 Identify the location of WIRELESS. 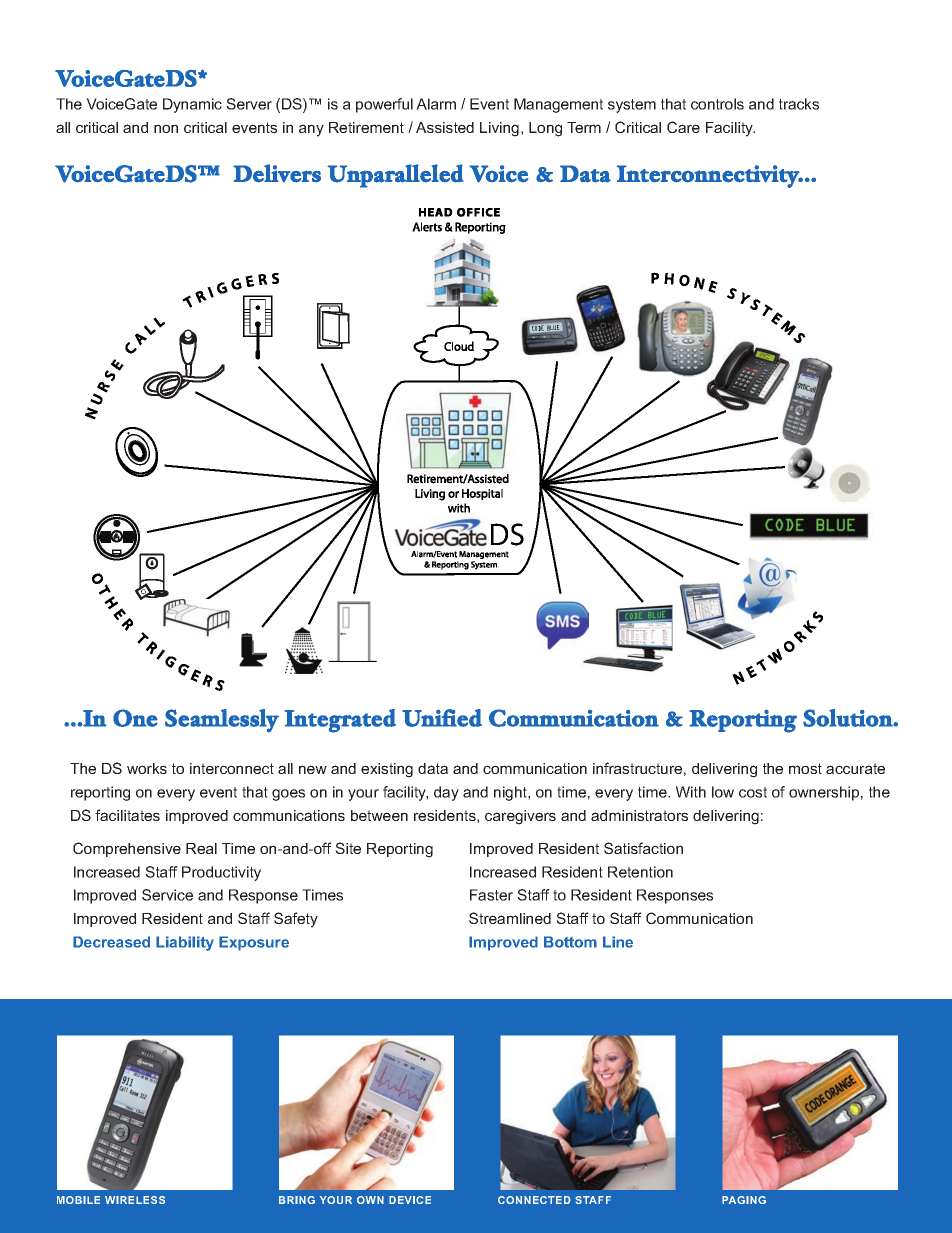
(135, 1200).
